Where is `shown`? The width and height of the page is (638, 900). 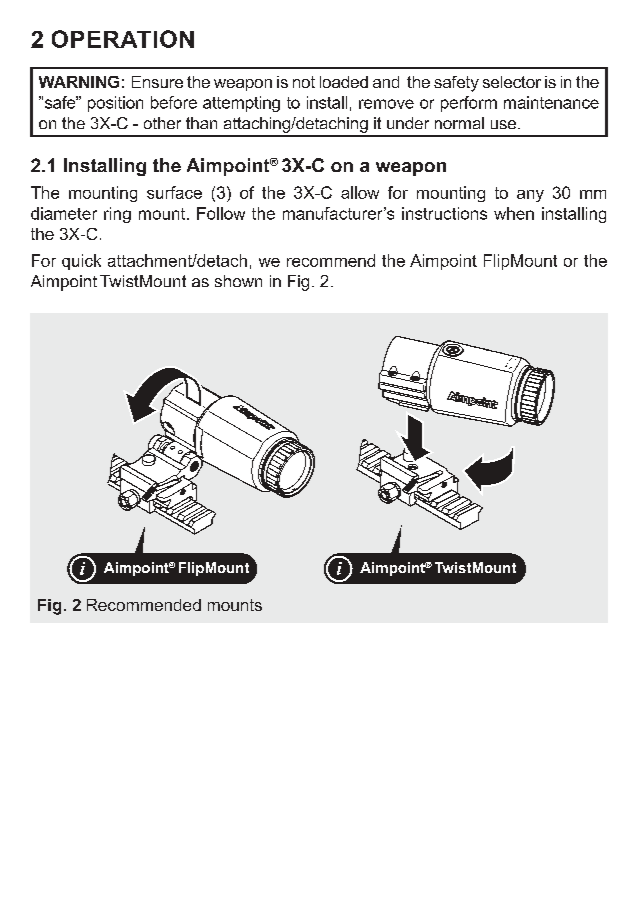 shown is located at coordinates (238, 281).
